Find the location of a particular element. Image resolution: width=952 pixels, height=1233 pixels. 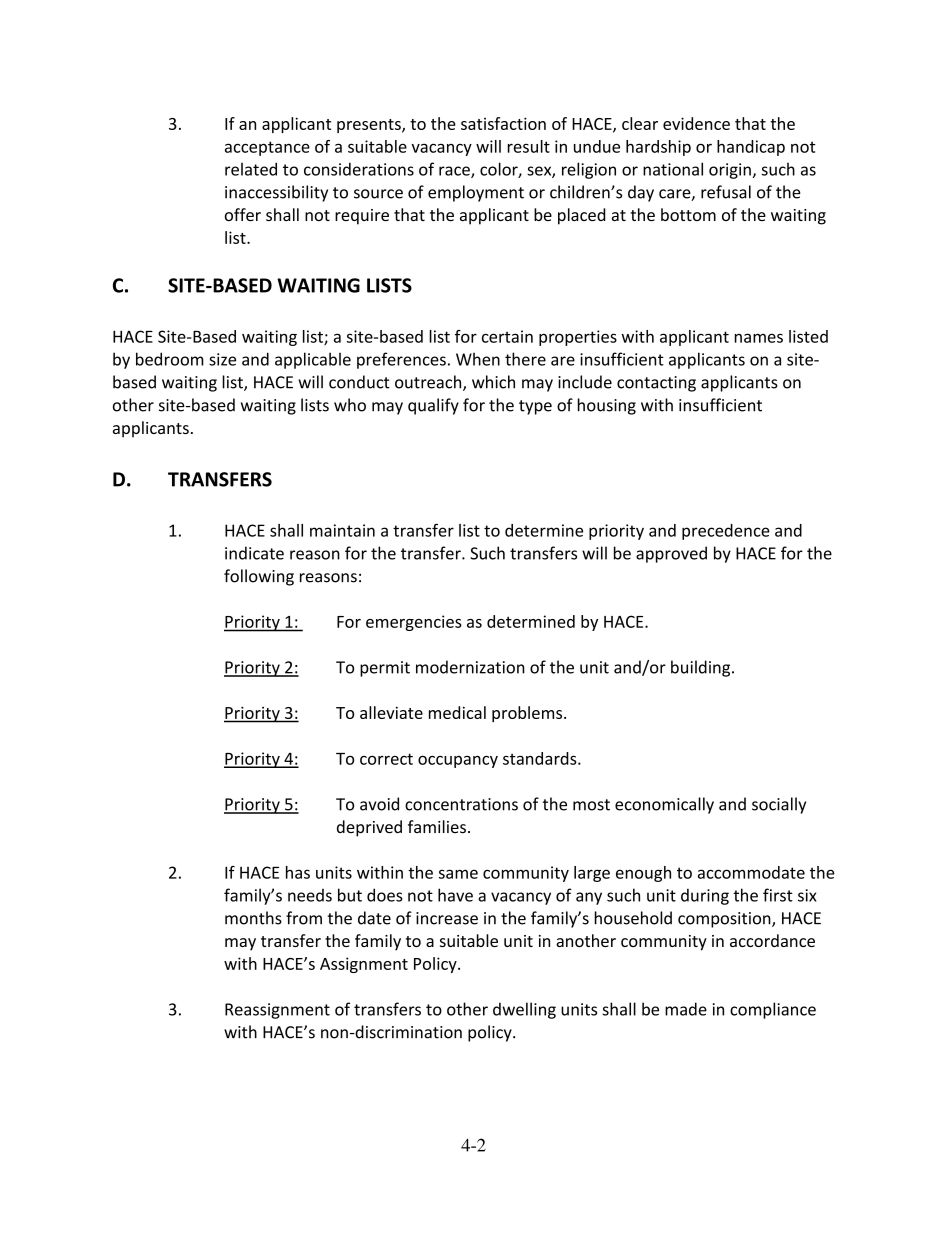

dwelling is located at coordinates (524, 1010).
